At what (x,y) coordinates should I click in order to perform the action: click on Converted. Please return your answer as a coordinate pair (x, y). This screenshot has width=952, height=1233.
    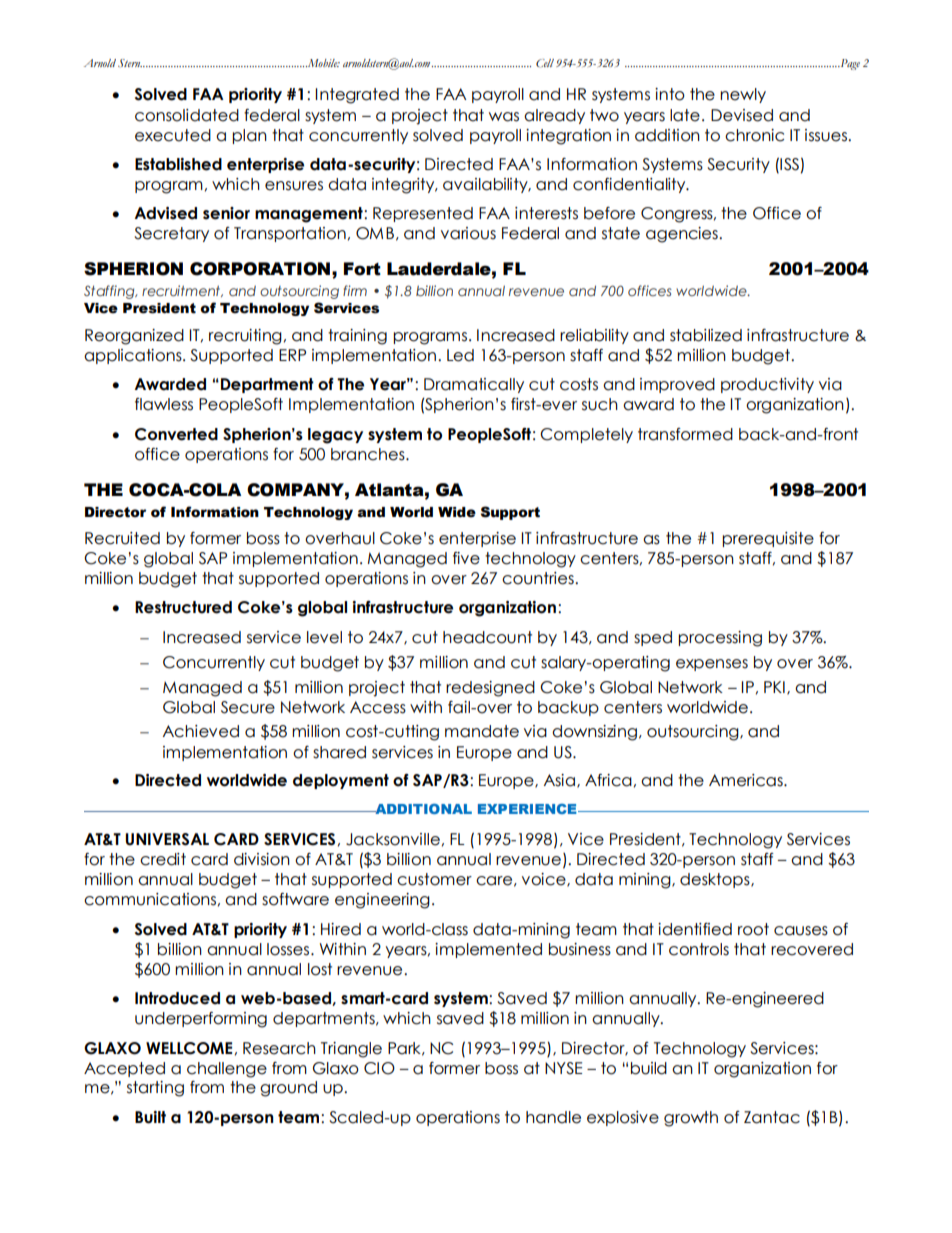
    Looking at the image, I should click on (176, 434).
